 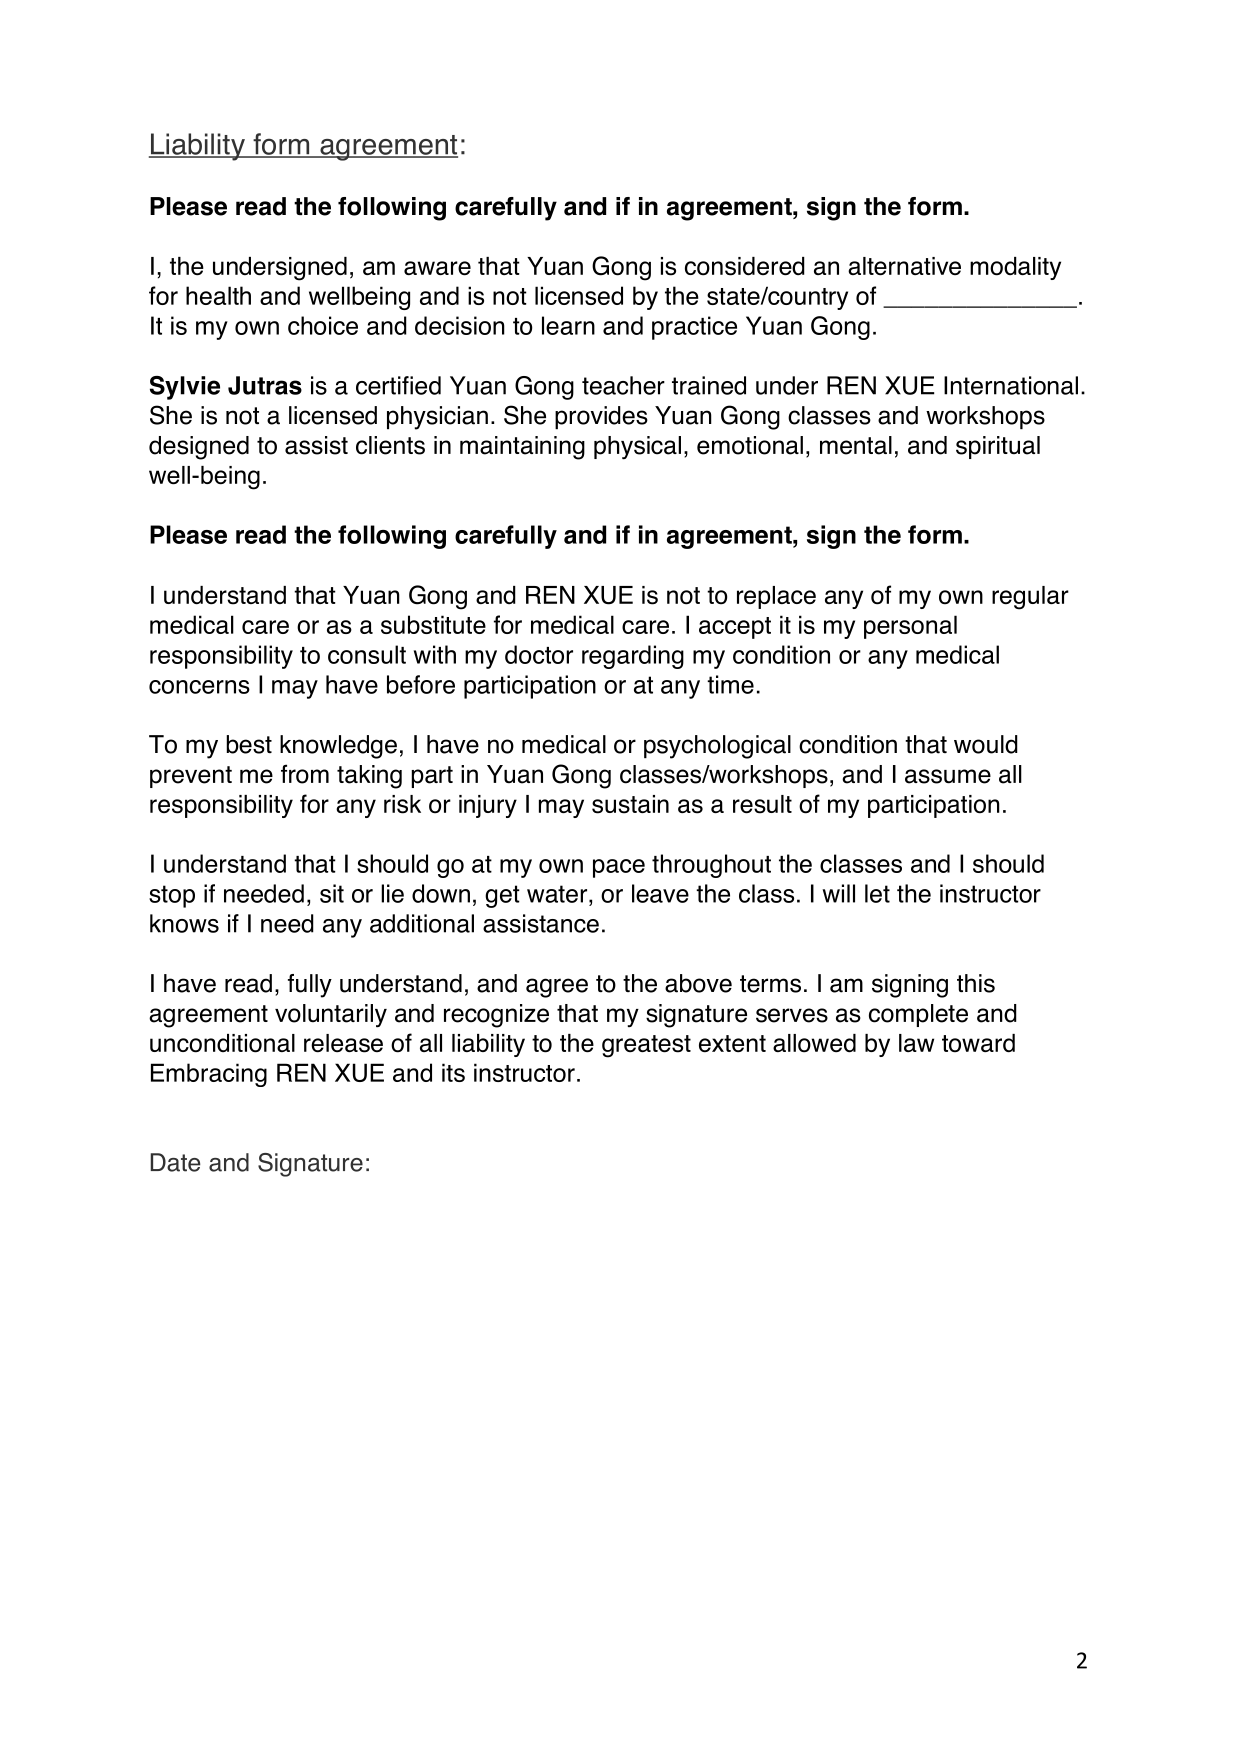 What do you see at coordinates (568, 325) in the page?
I see `learn` at bounding box center [568, 325].
